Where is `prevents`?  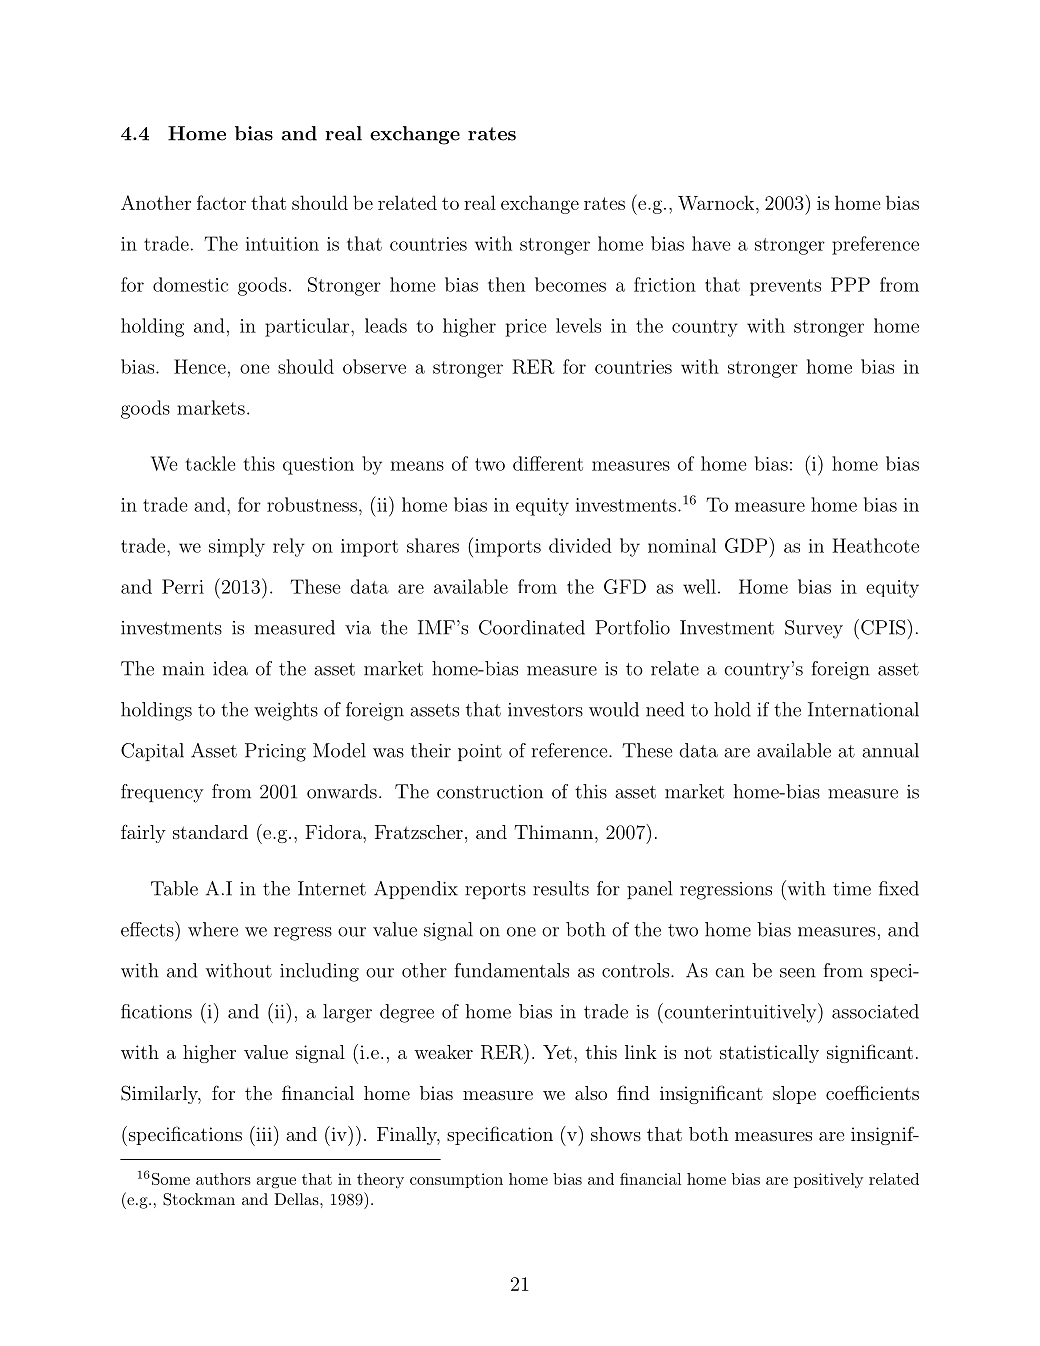
prevents is located at coordinates (785, 287).
